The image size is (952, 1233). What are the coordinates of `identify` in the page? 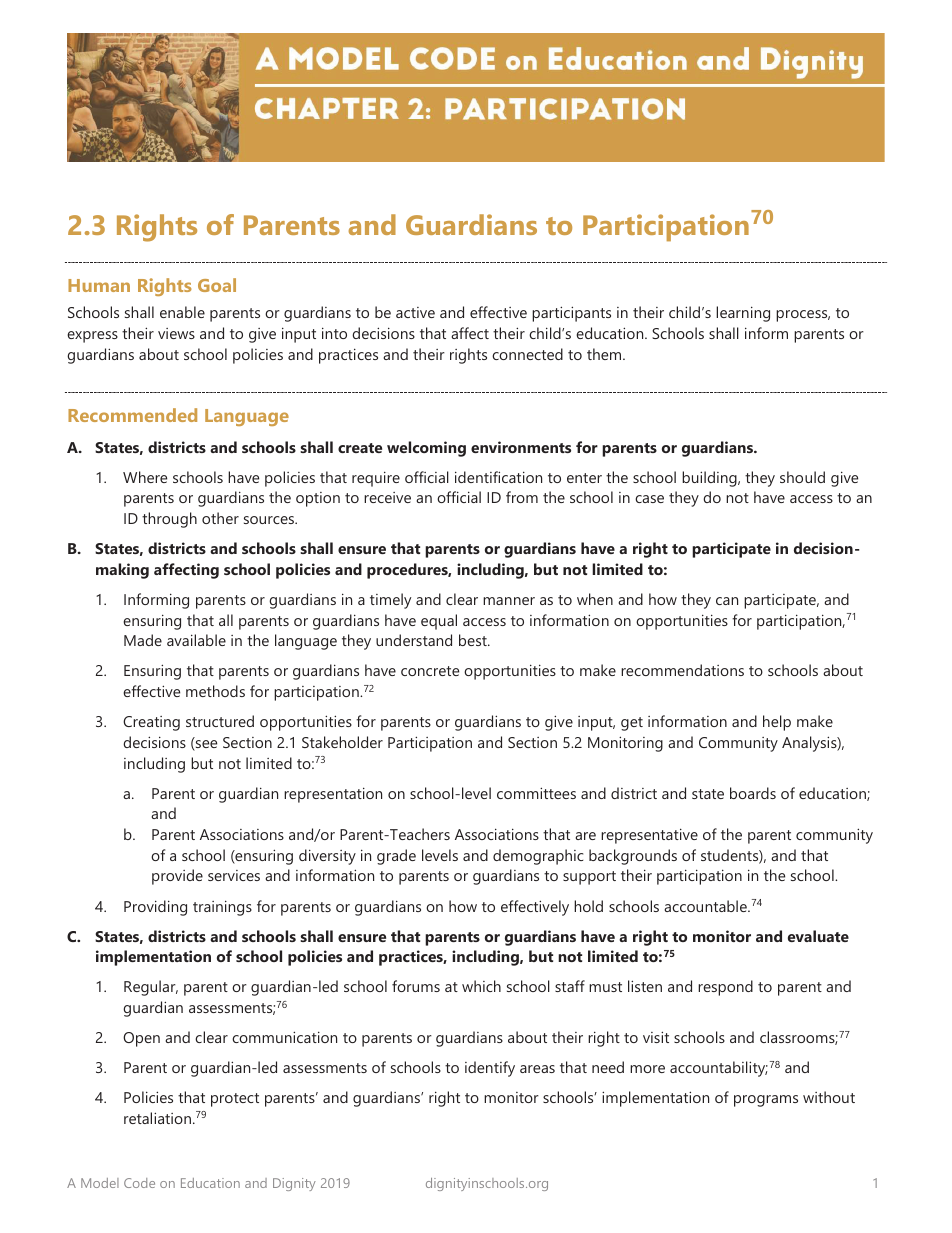 It's located at (490, 1069).
